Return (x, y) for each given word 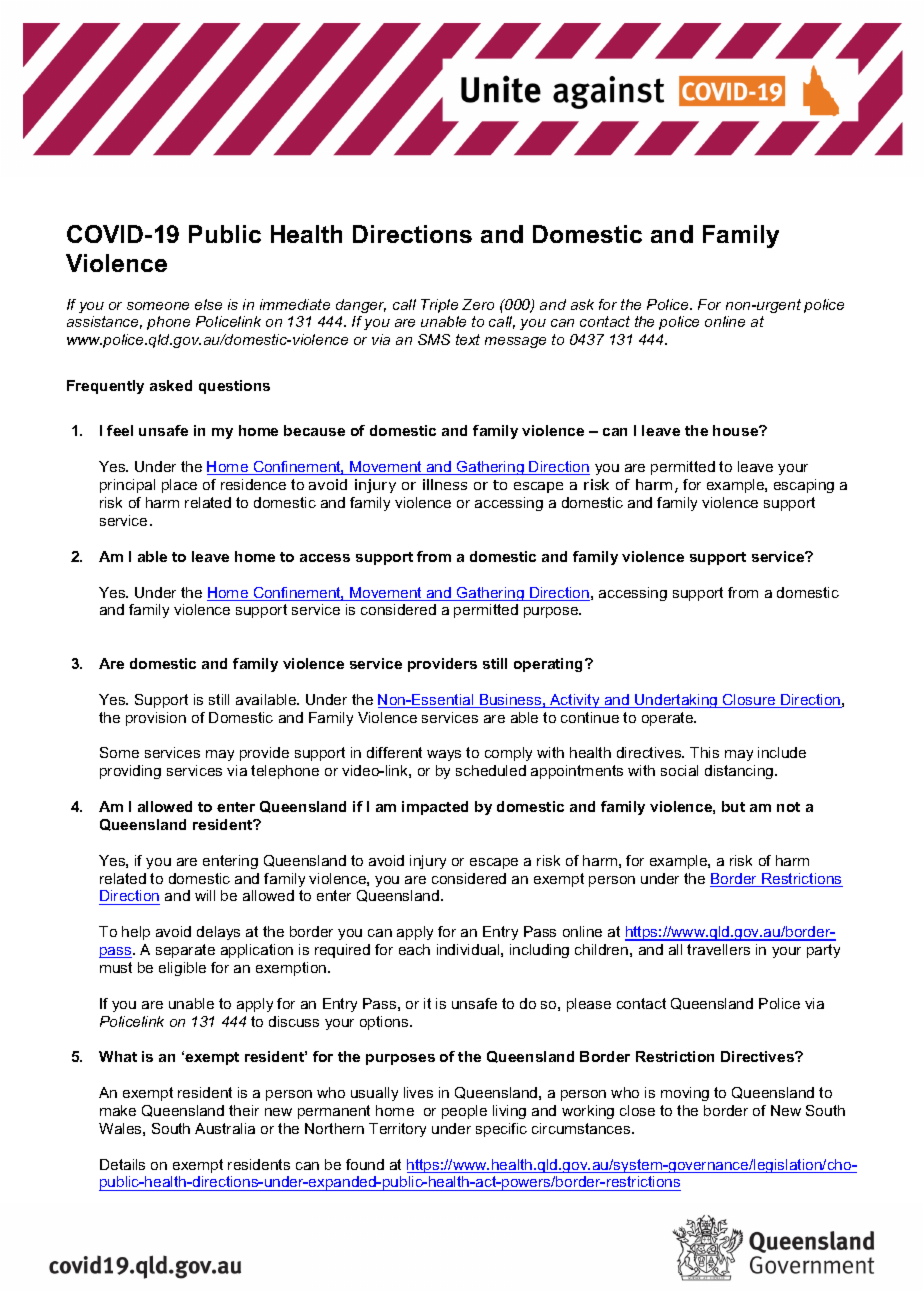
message (515, 342)
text (468, 339)
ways (444, 755)
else (208, 304)
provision (156, 719)
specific (501, 1130)
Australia (225, 1128)
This (704, 752)
